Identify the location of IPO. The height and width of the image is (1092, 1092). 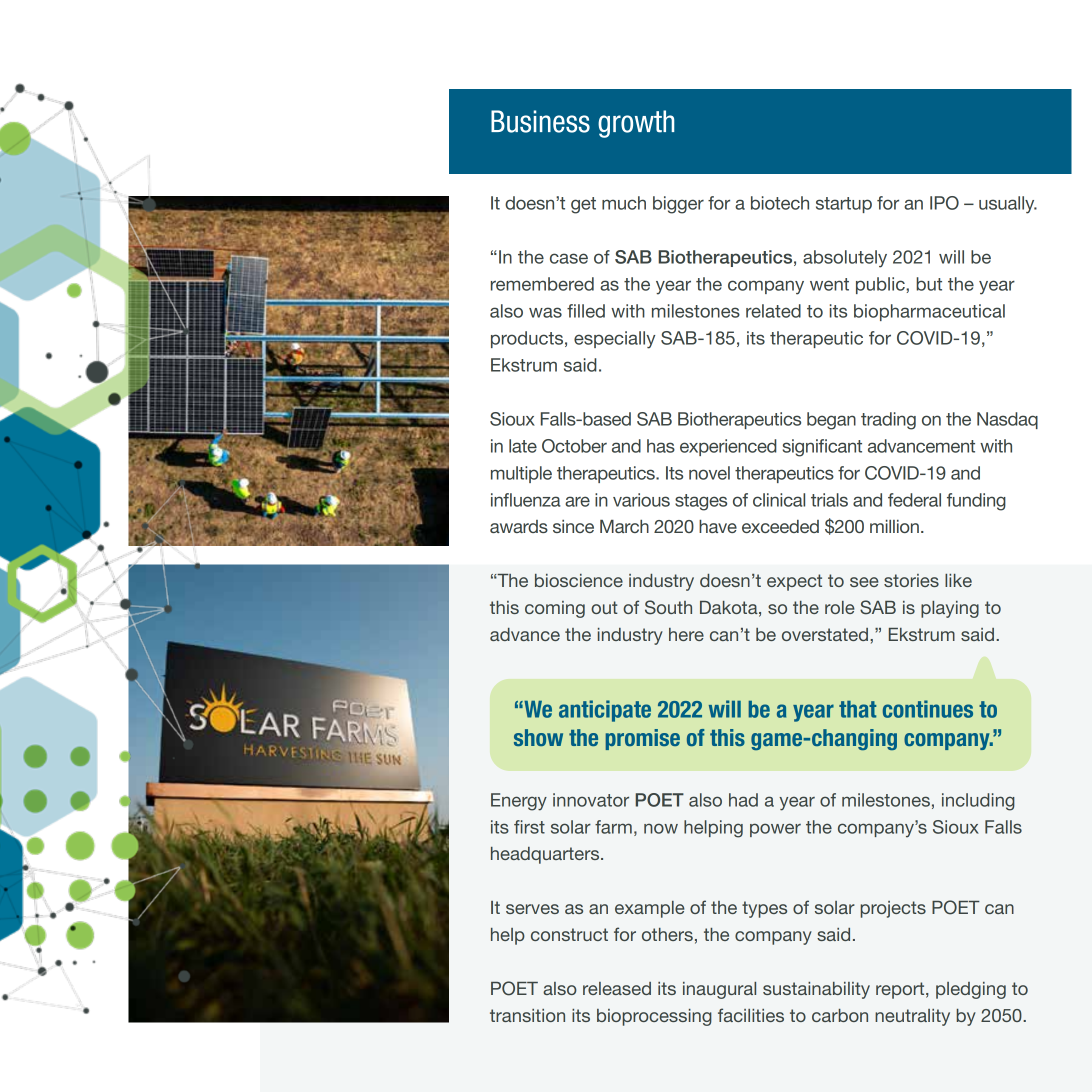
(944, 203).
